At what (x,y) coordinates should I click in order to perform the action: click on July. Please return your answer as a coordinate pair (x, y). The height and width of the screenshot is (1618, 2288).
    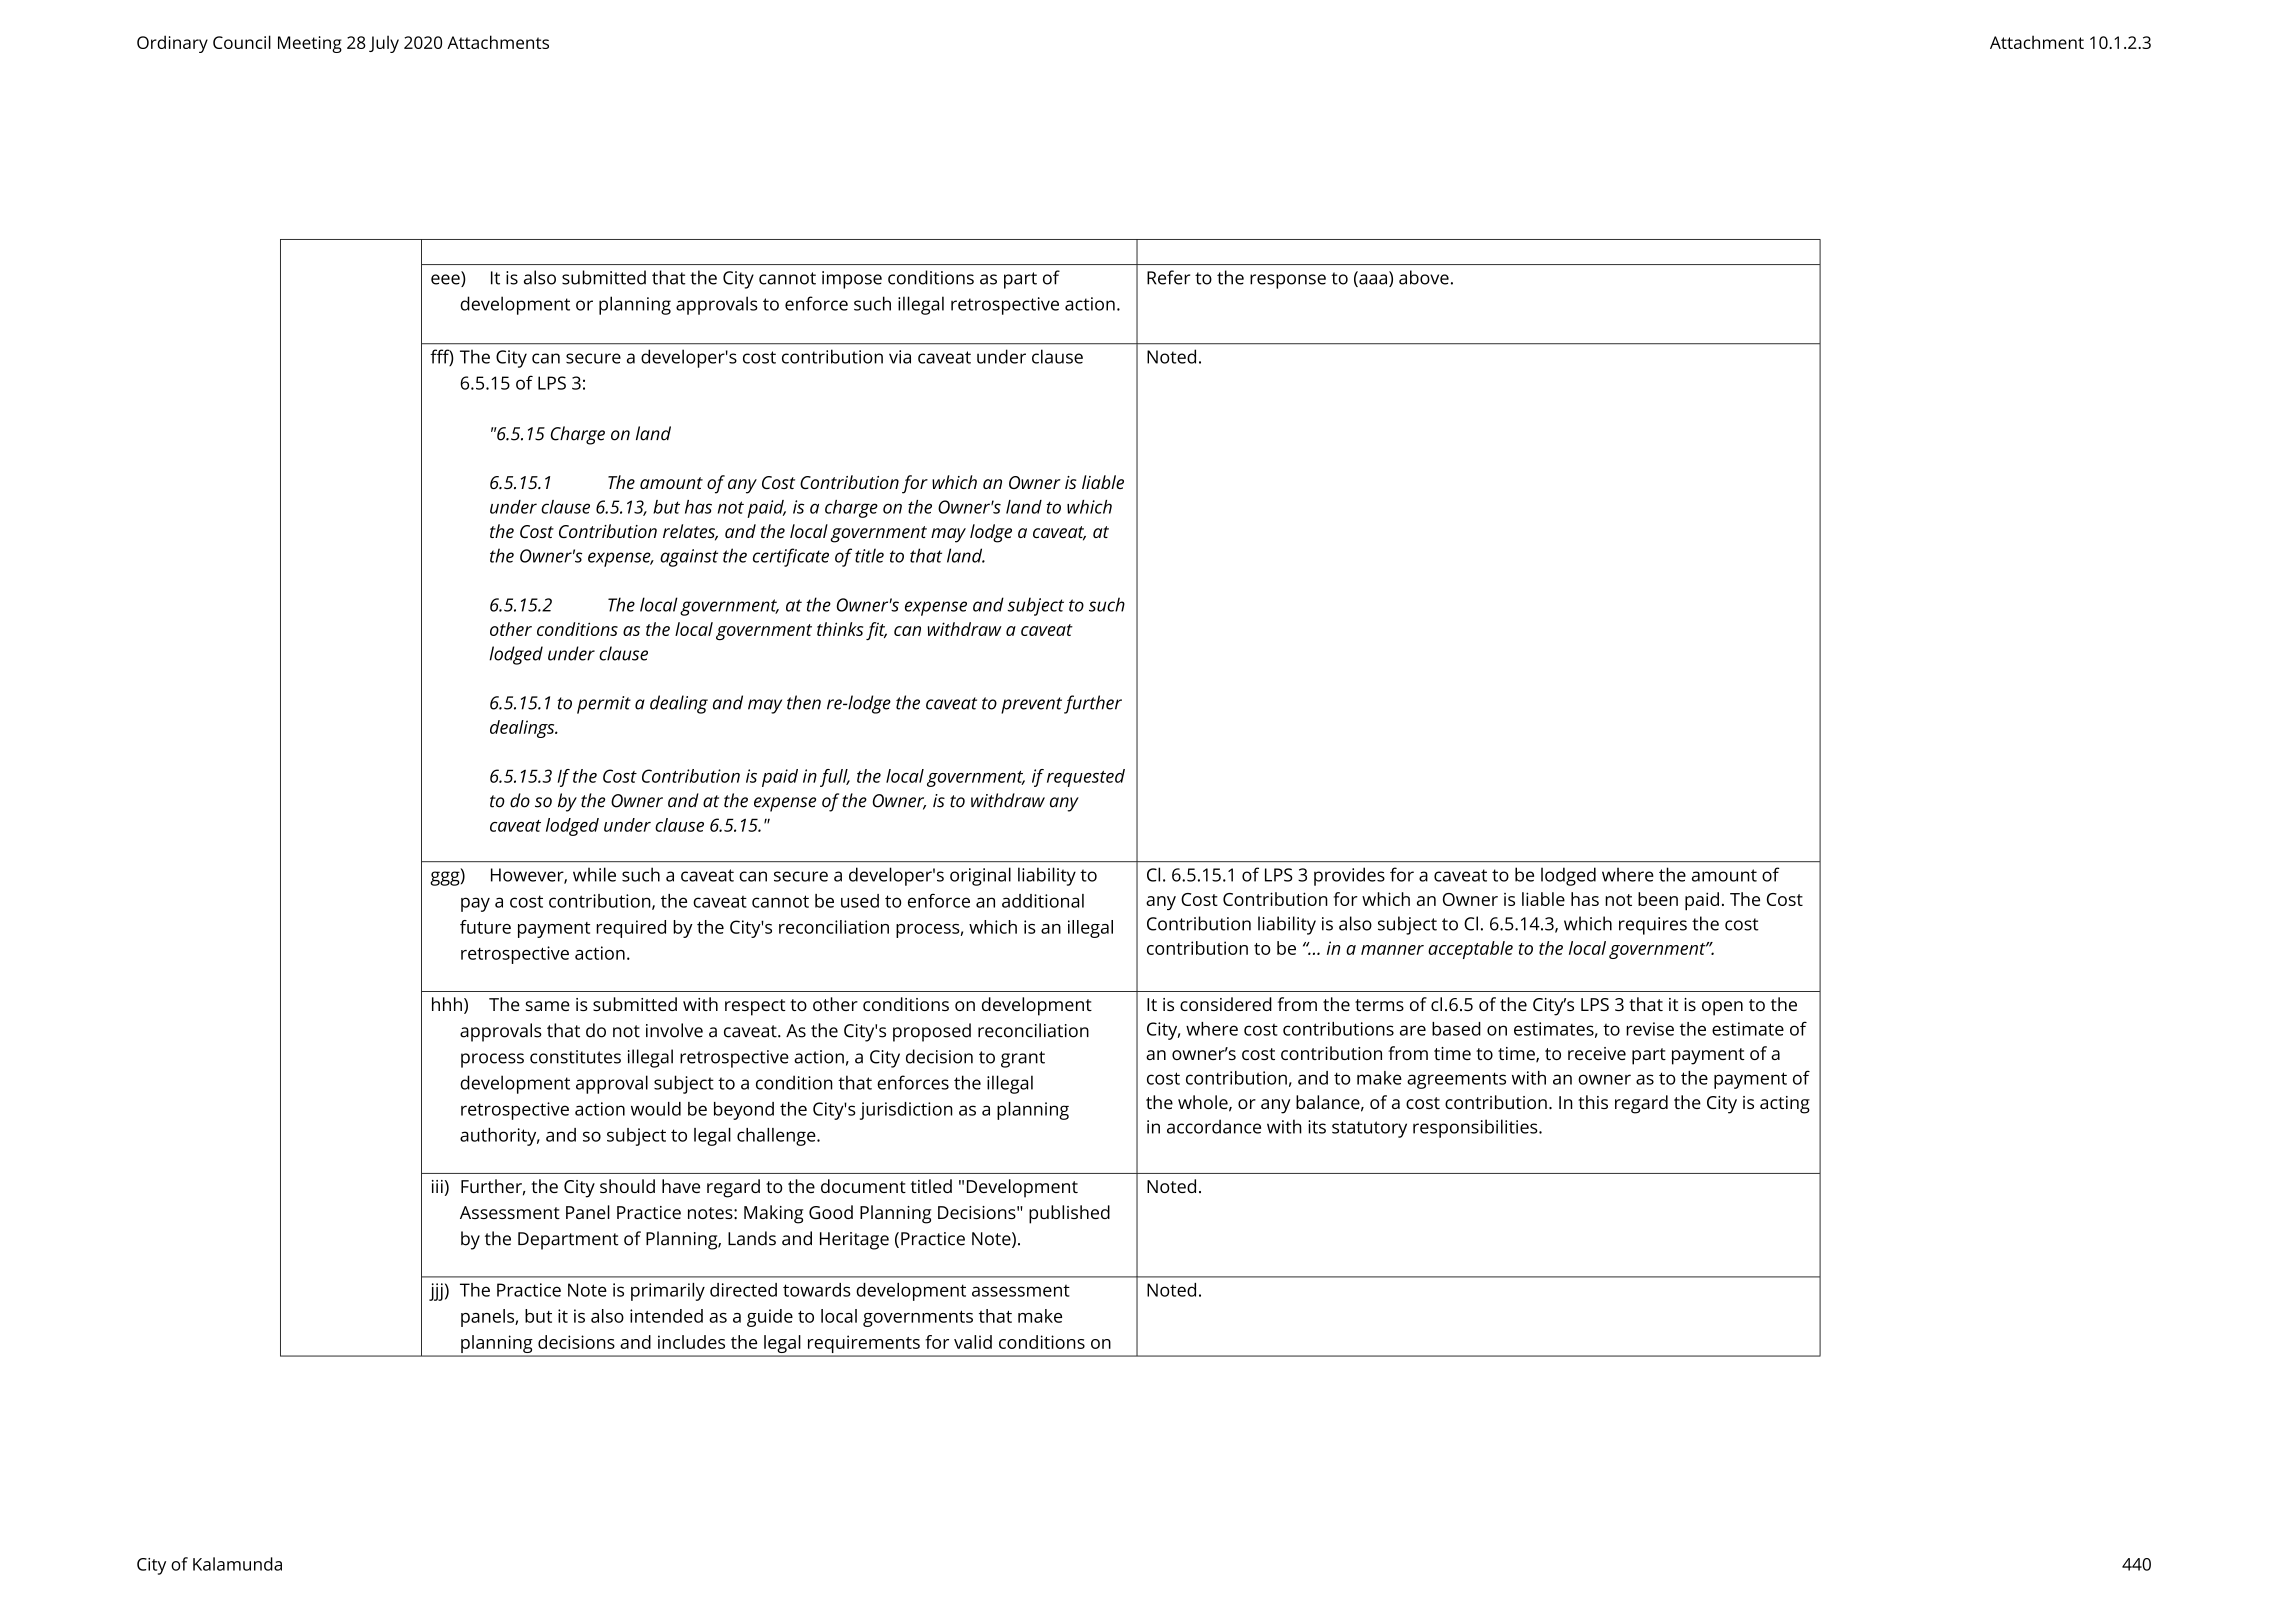
    Looking at the image, I should click on (384, 44).
